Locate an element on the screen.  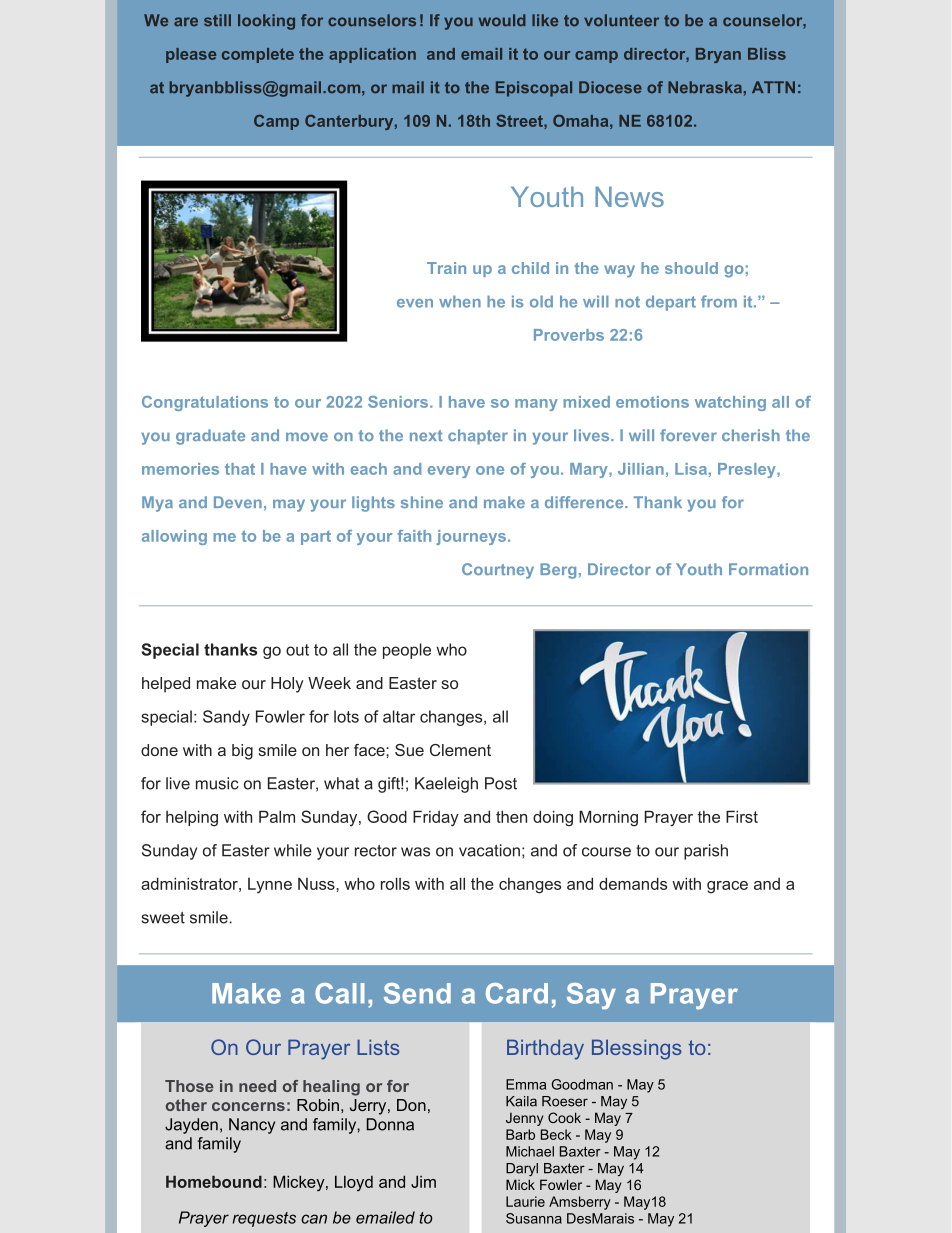
Jim is located at coordinates (423, 1181).
